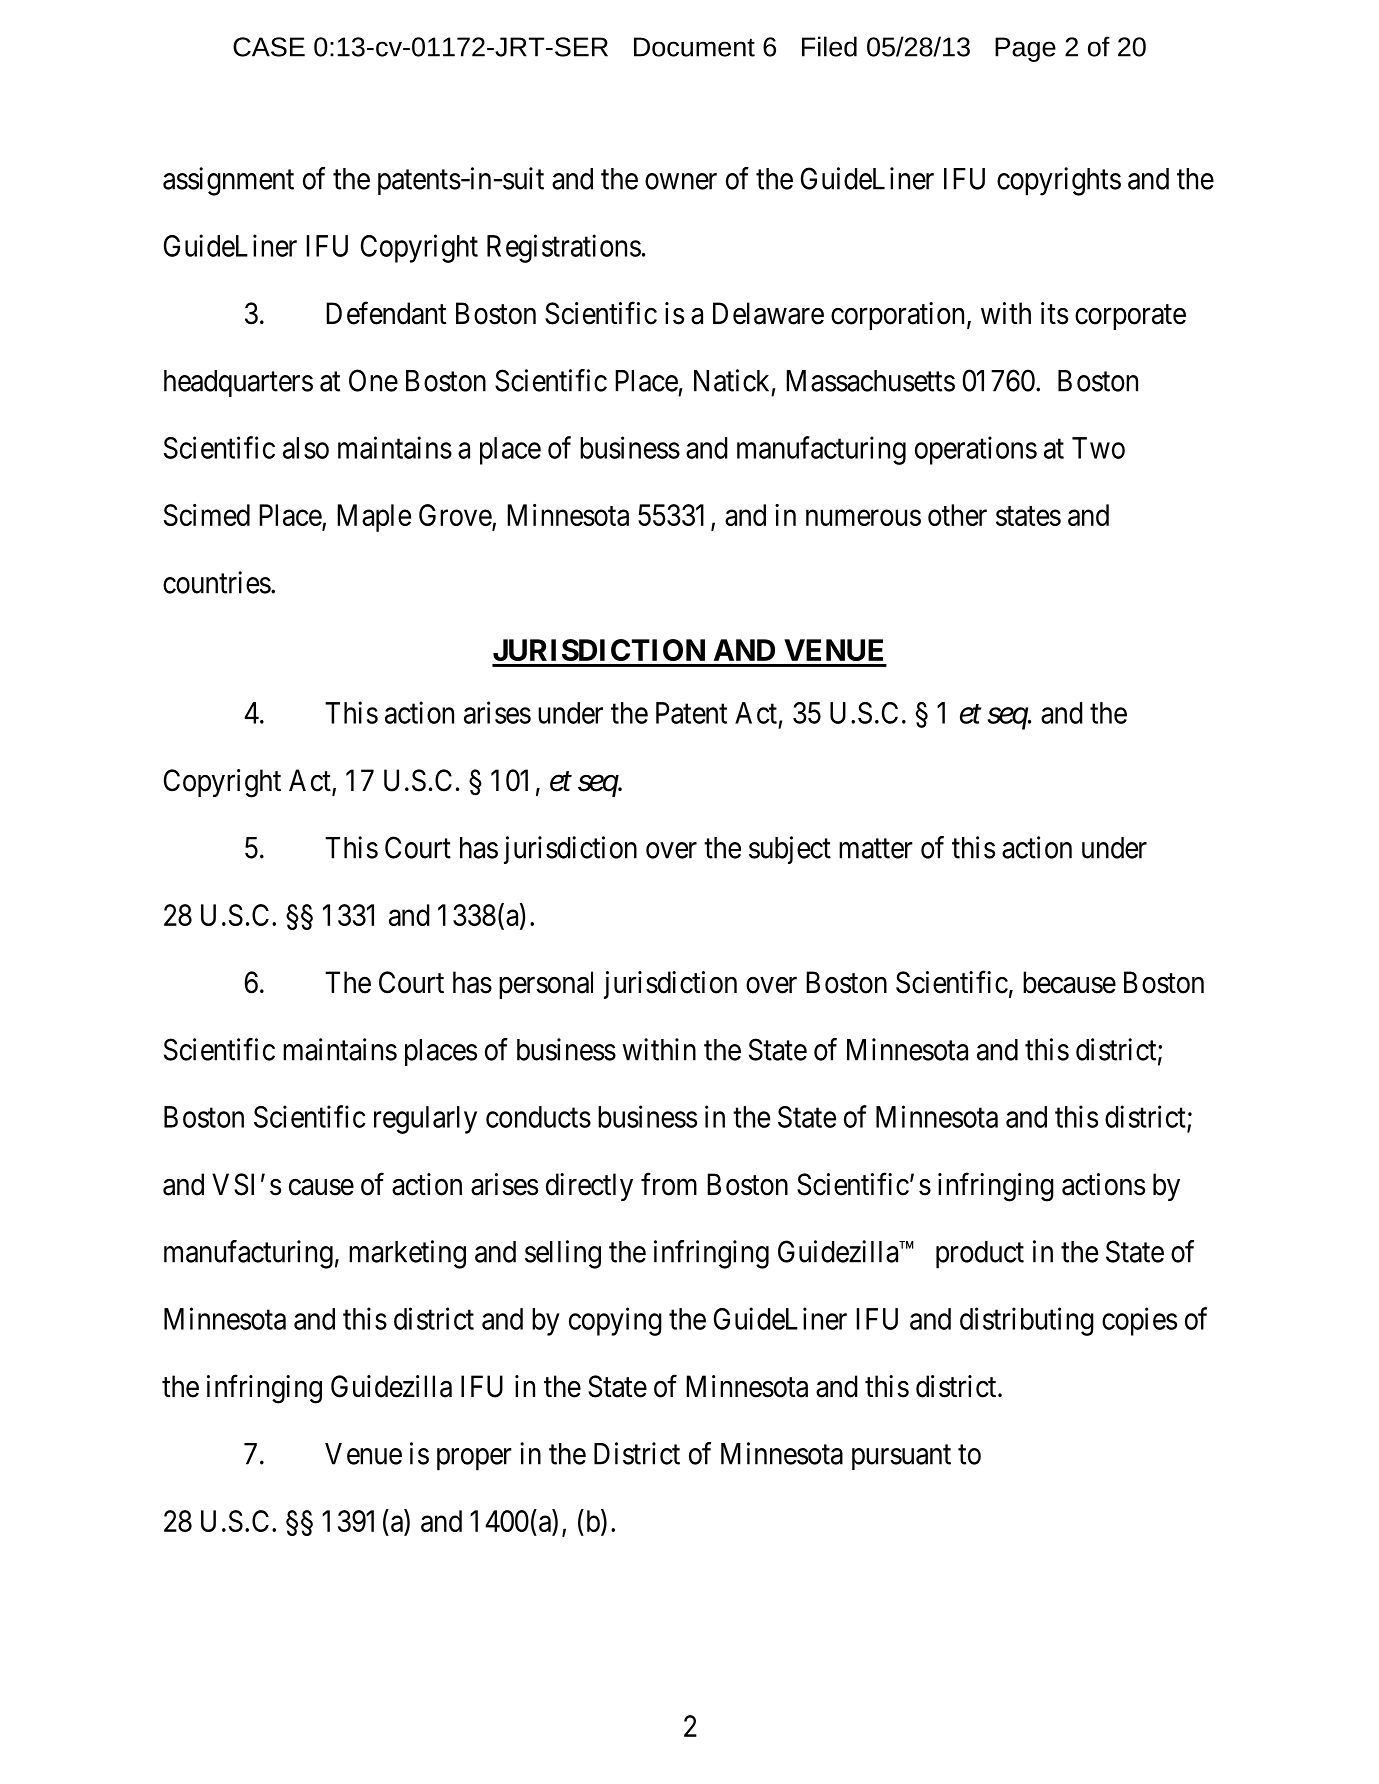  What do you see at coordinates (790, 850) in the screenshot?
I see `subject` at bounding box center [790, 850].
